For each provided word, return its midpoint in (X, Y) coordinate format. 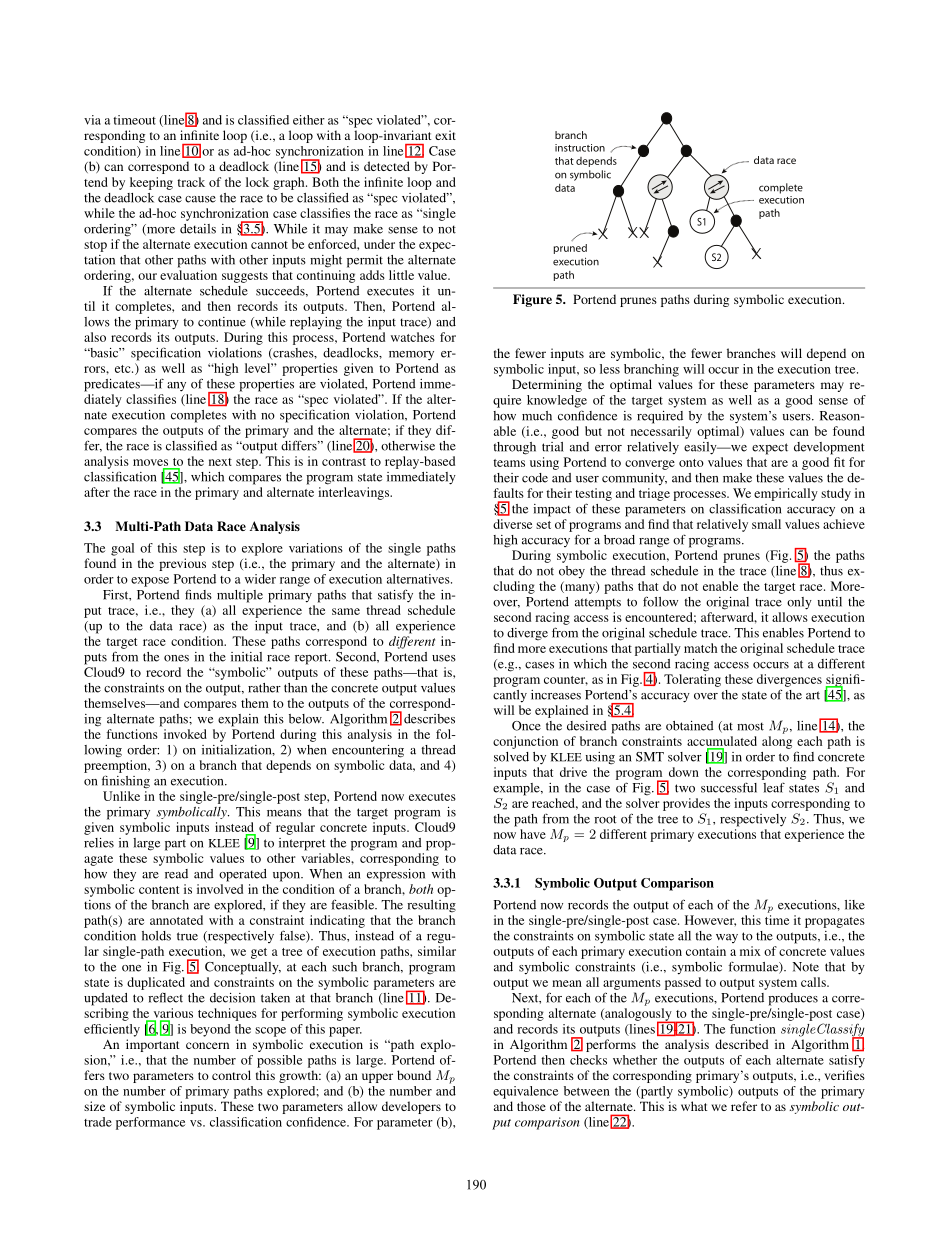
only (799, 603)
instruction (580, 148)
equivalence (525, 1092)
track (191, 182)
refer (744, 1106)
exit (445, 135)
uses (444, 658)
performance (150, 1123)
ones (176, 658)
